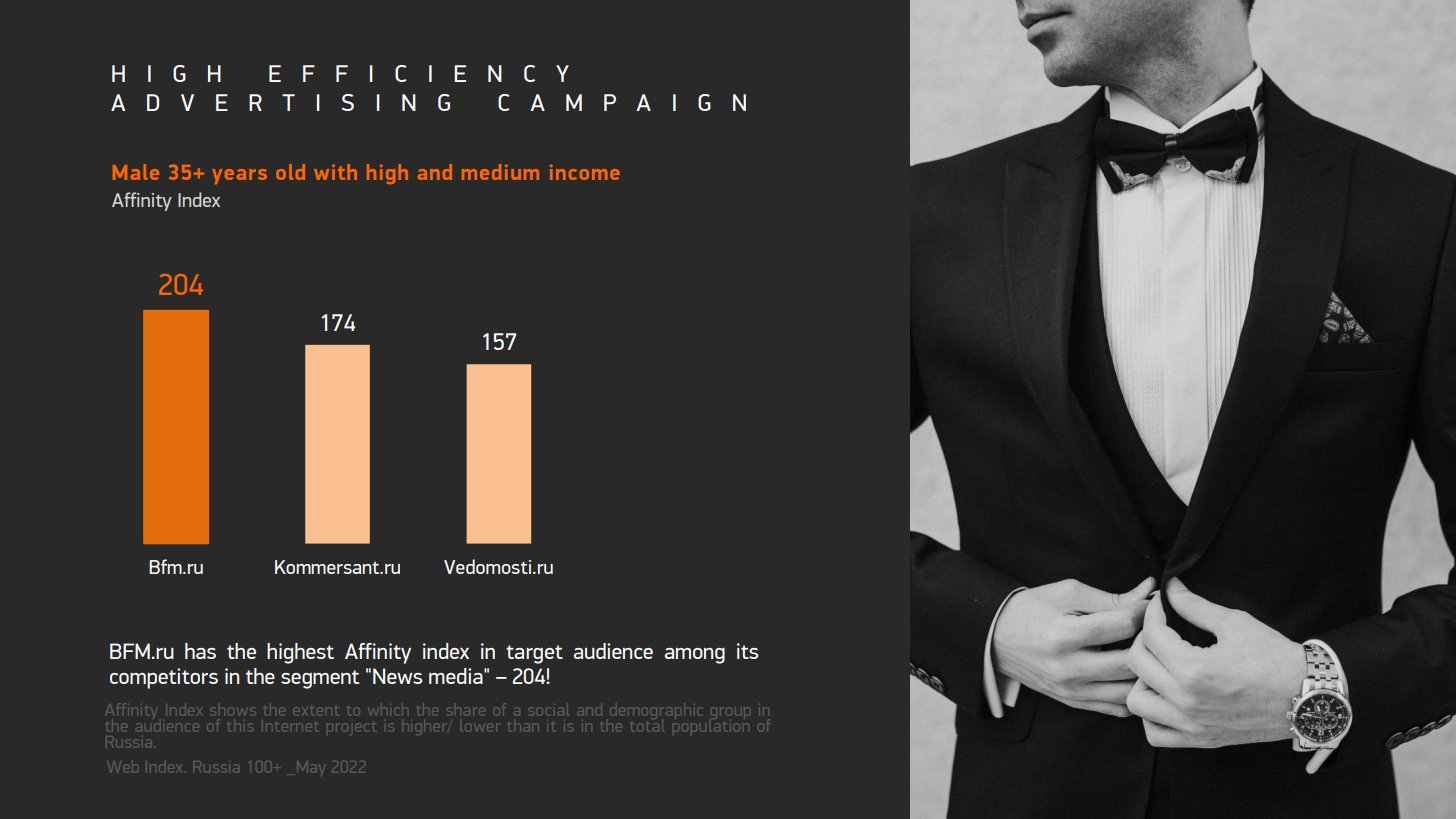 The image size is (1456, 819). I want to click on target, so click(534, 654).
